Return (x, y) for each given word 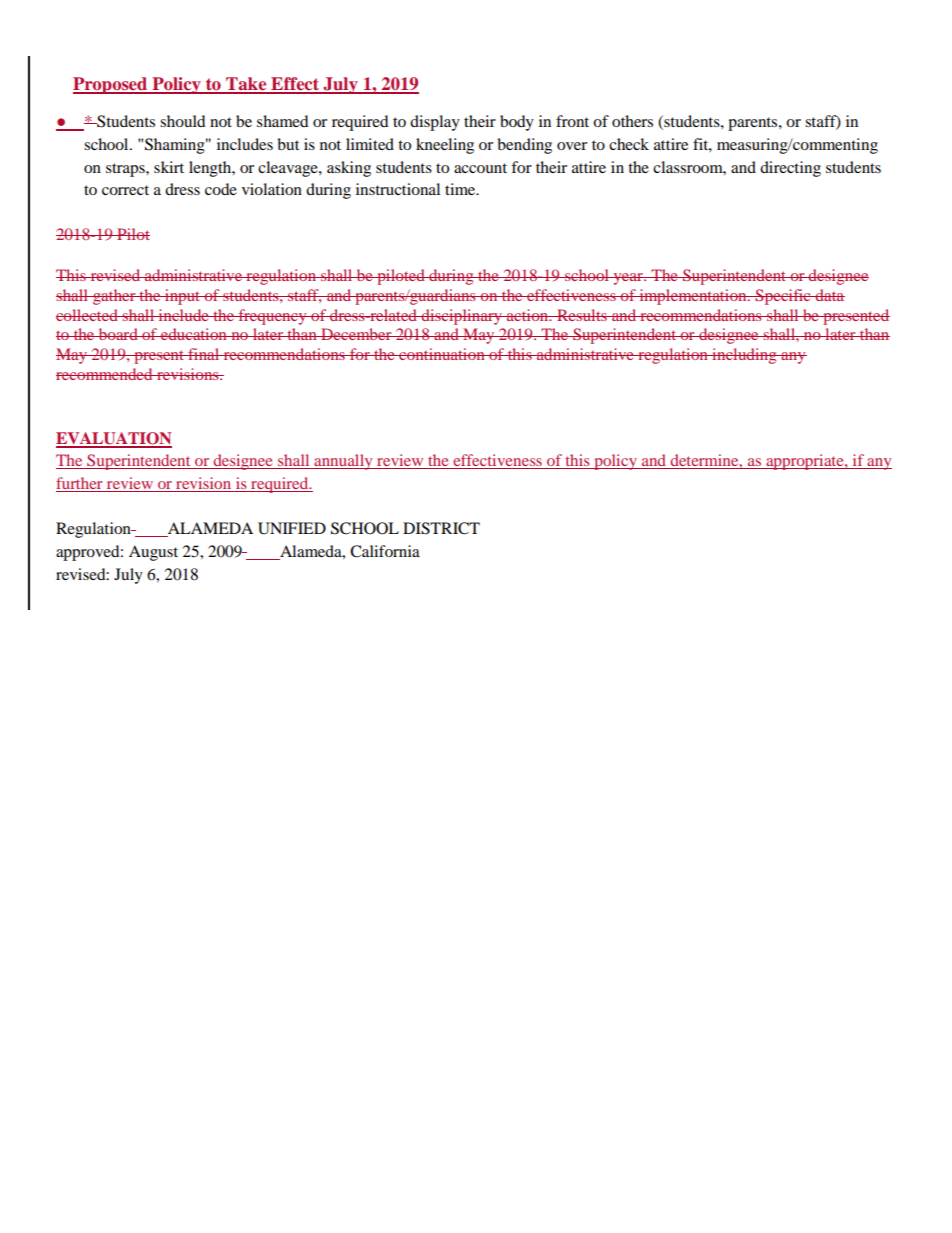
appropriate (805, 462)
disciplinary (462, 317)
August (153, 553)
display (435, 123)
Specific (783, 297)
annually (343, 462)
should (183, 121)
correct (125, 190)
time (461, 189)
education (194, 334)
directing (790, 169)
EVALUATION (114, 439)
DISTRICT (441, 528)
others (632, 121)
